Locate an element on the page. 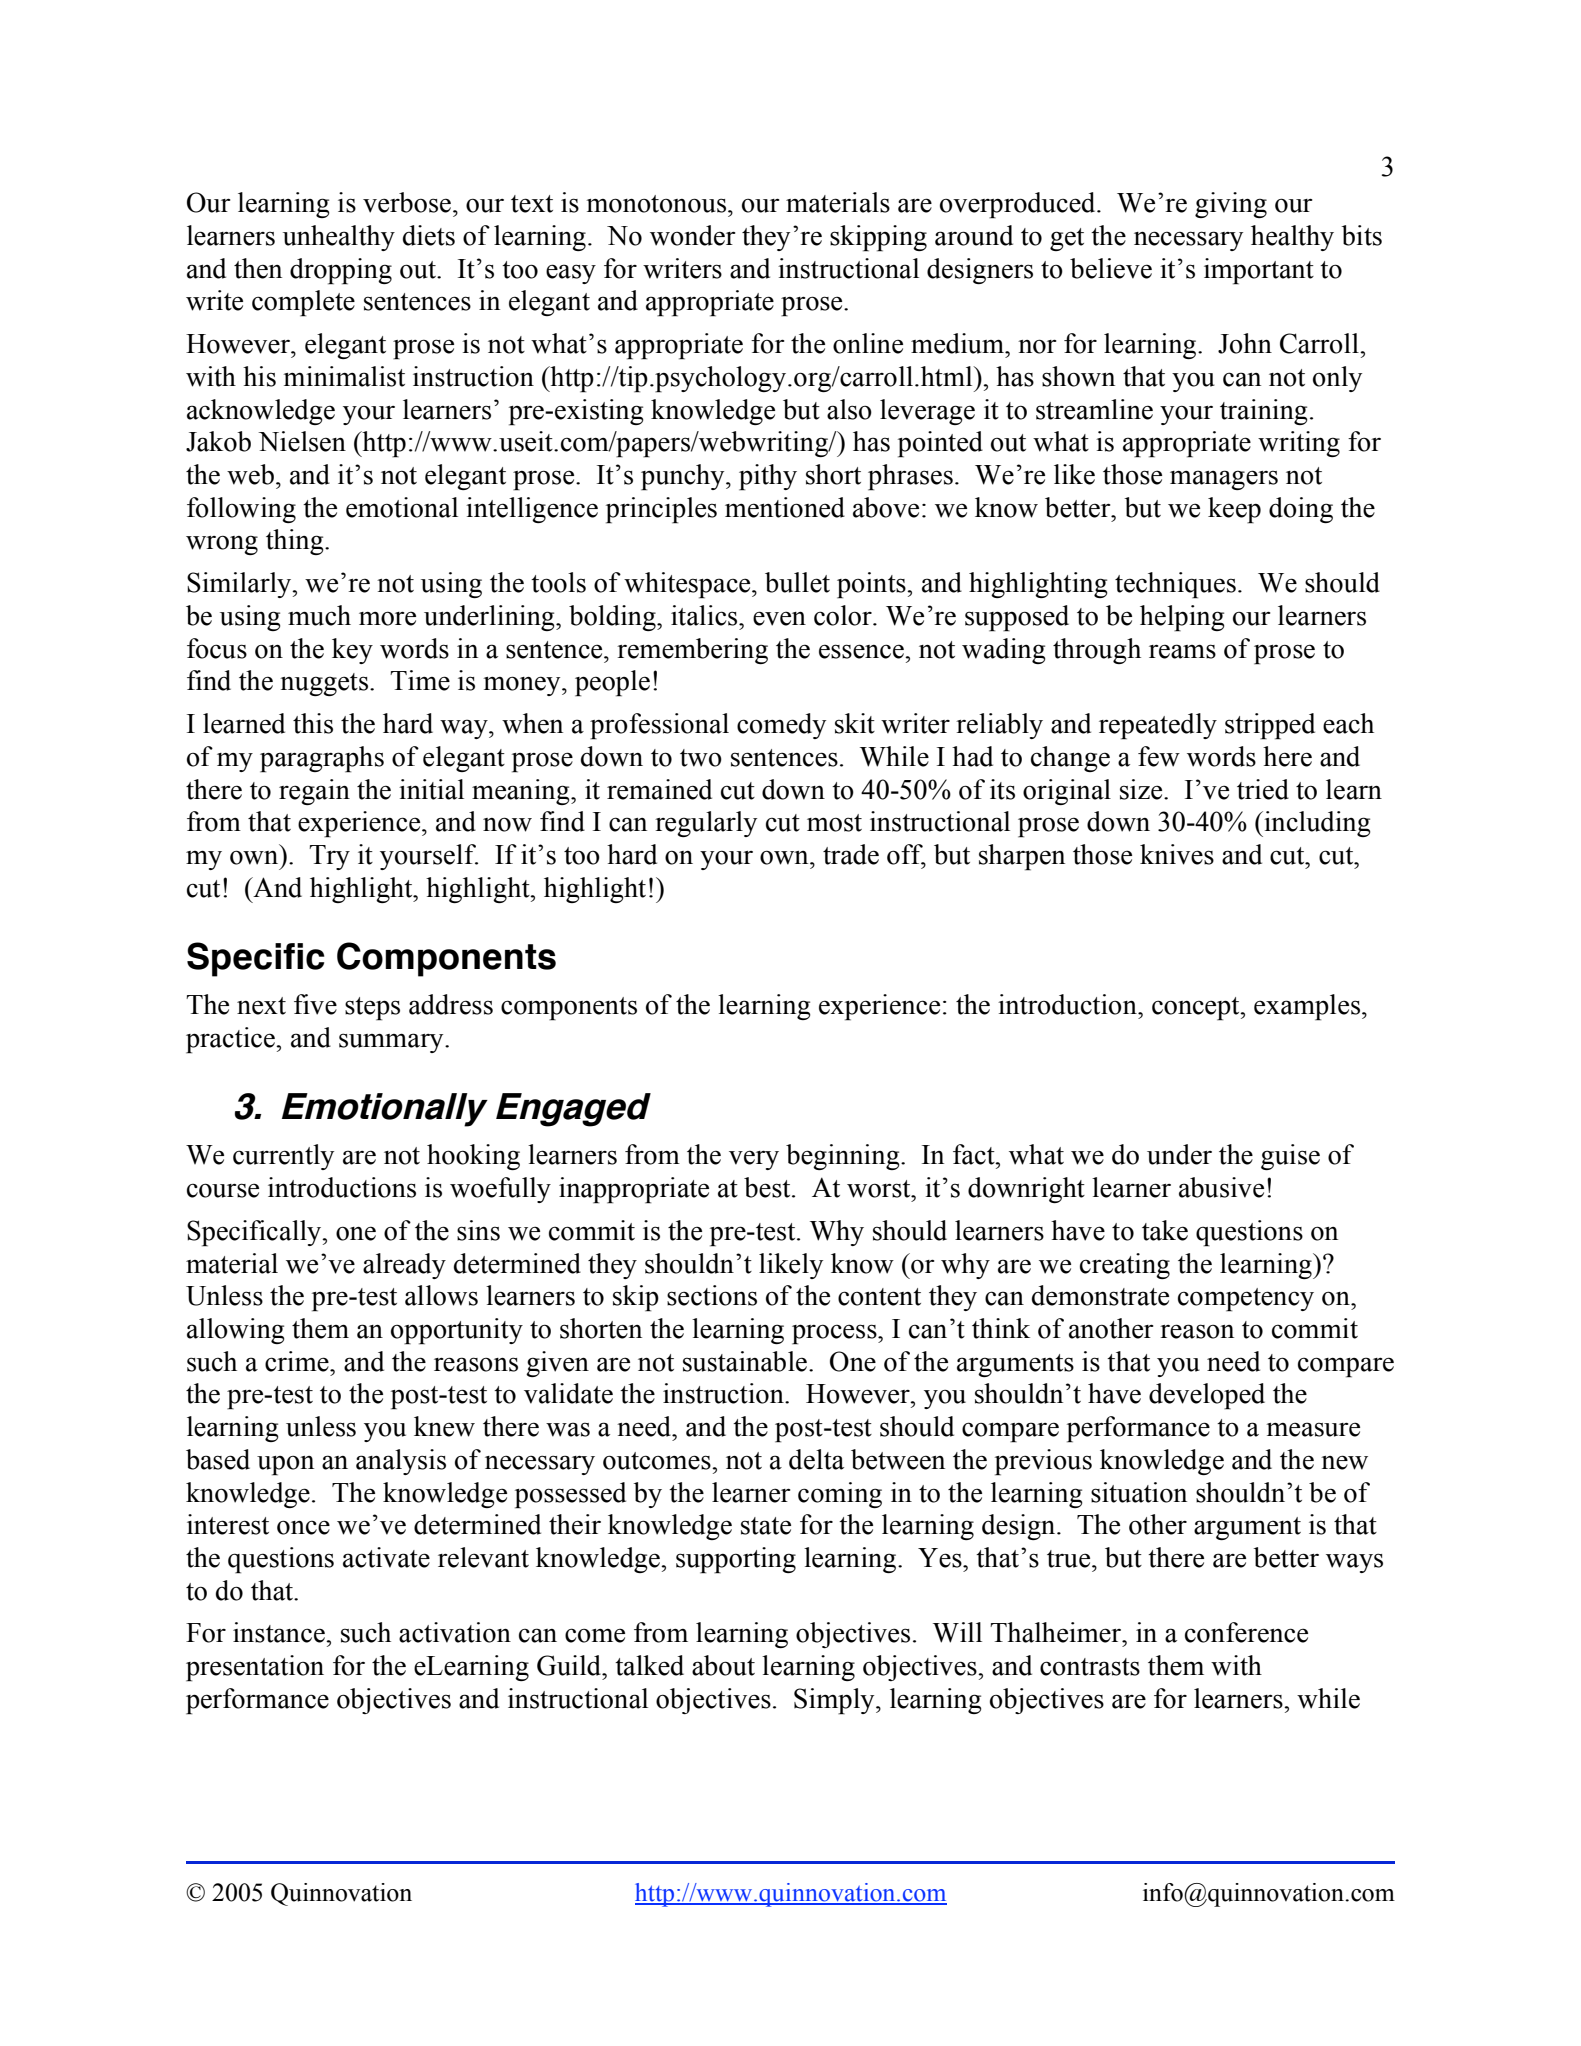 The height and width of the page is (2046, 1581). skit is located at coordinates (855, 723).
